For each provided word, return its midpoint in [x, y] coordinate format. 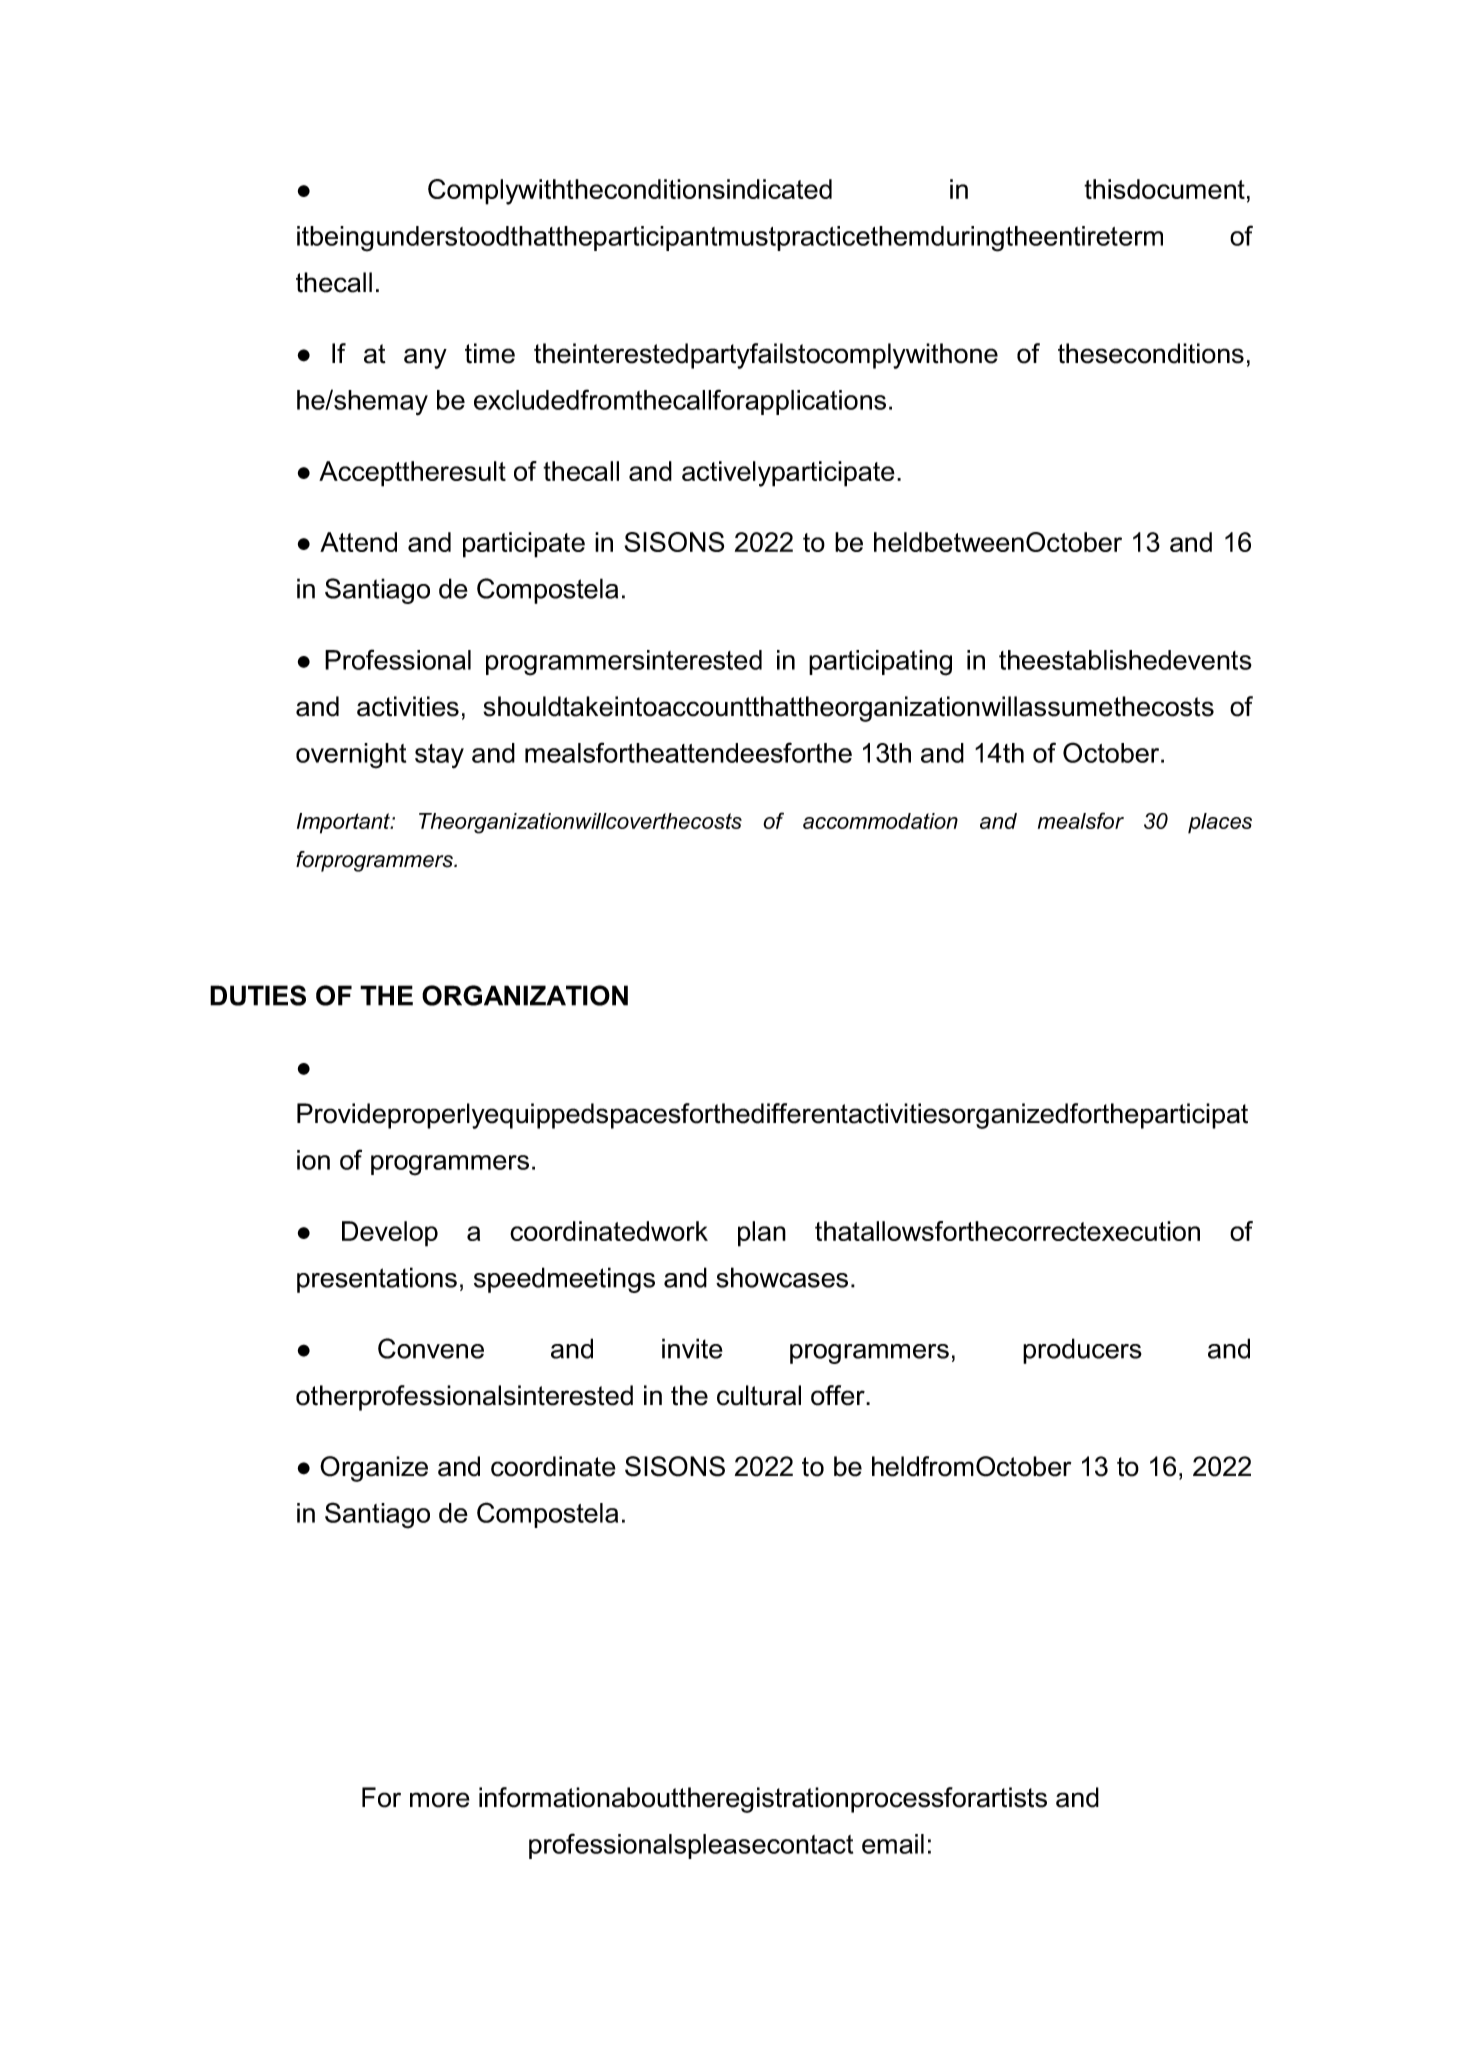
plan [762, 1234]
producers [1082, 1351]
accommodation [880, 821]
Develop [390, 1234]
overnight [351, 756]
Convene [431, 1348]
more [440, 1800]
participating [880, 663]
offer [839, 1395]
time [490, 353]
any [425, 358]
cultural [759, 1395]
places [1220, 823]
